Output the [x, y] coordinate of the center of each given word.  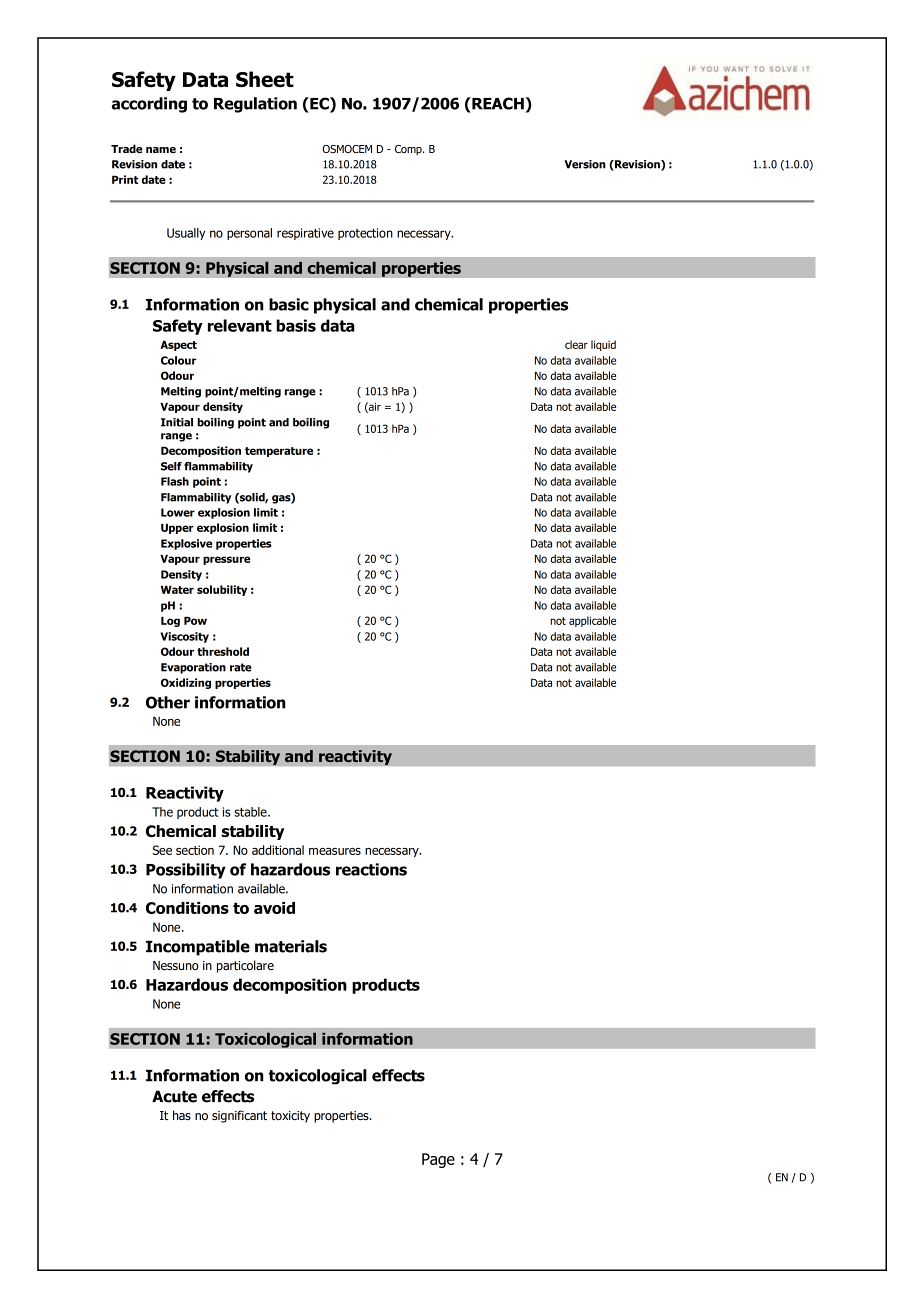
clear [576, 344]
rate [241, 667]
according [149, 105]
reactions [371, 869]
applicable [592, 621]
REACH [498, 103]
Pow [195, 620]
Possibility [186, 871]
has [182, 1115]
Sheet [265, 79]
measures [335, 851]
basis [296, 325]
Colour [179, 360]
